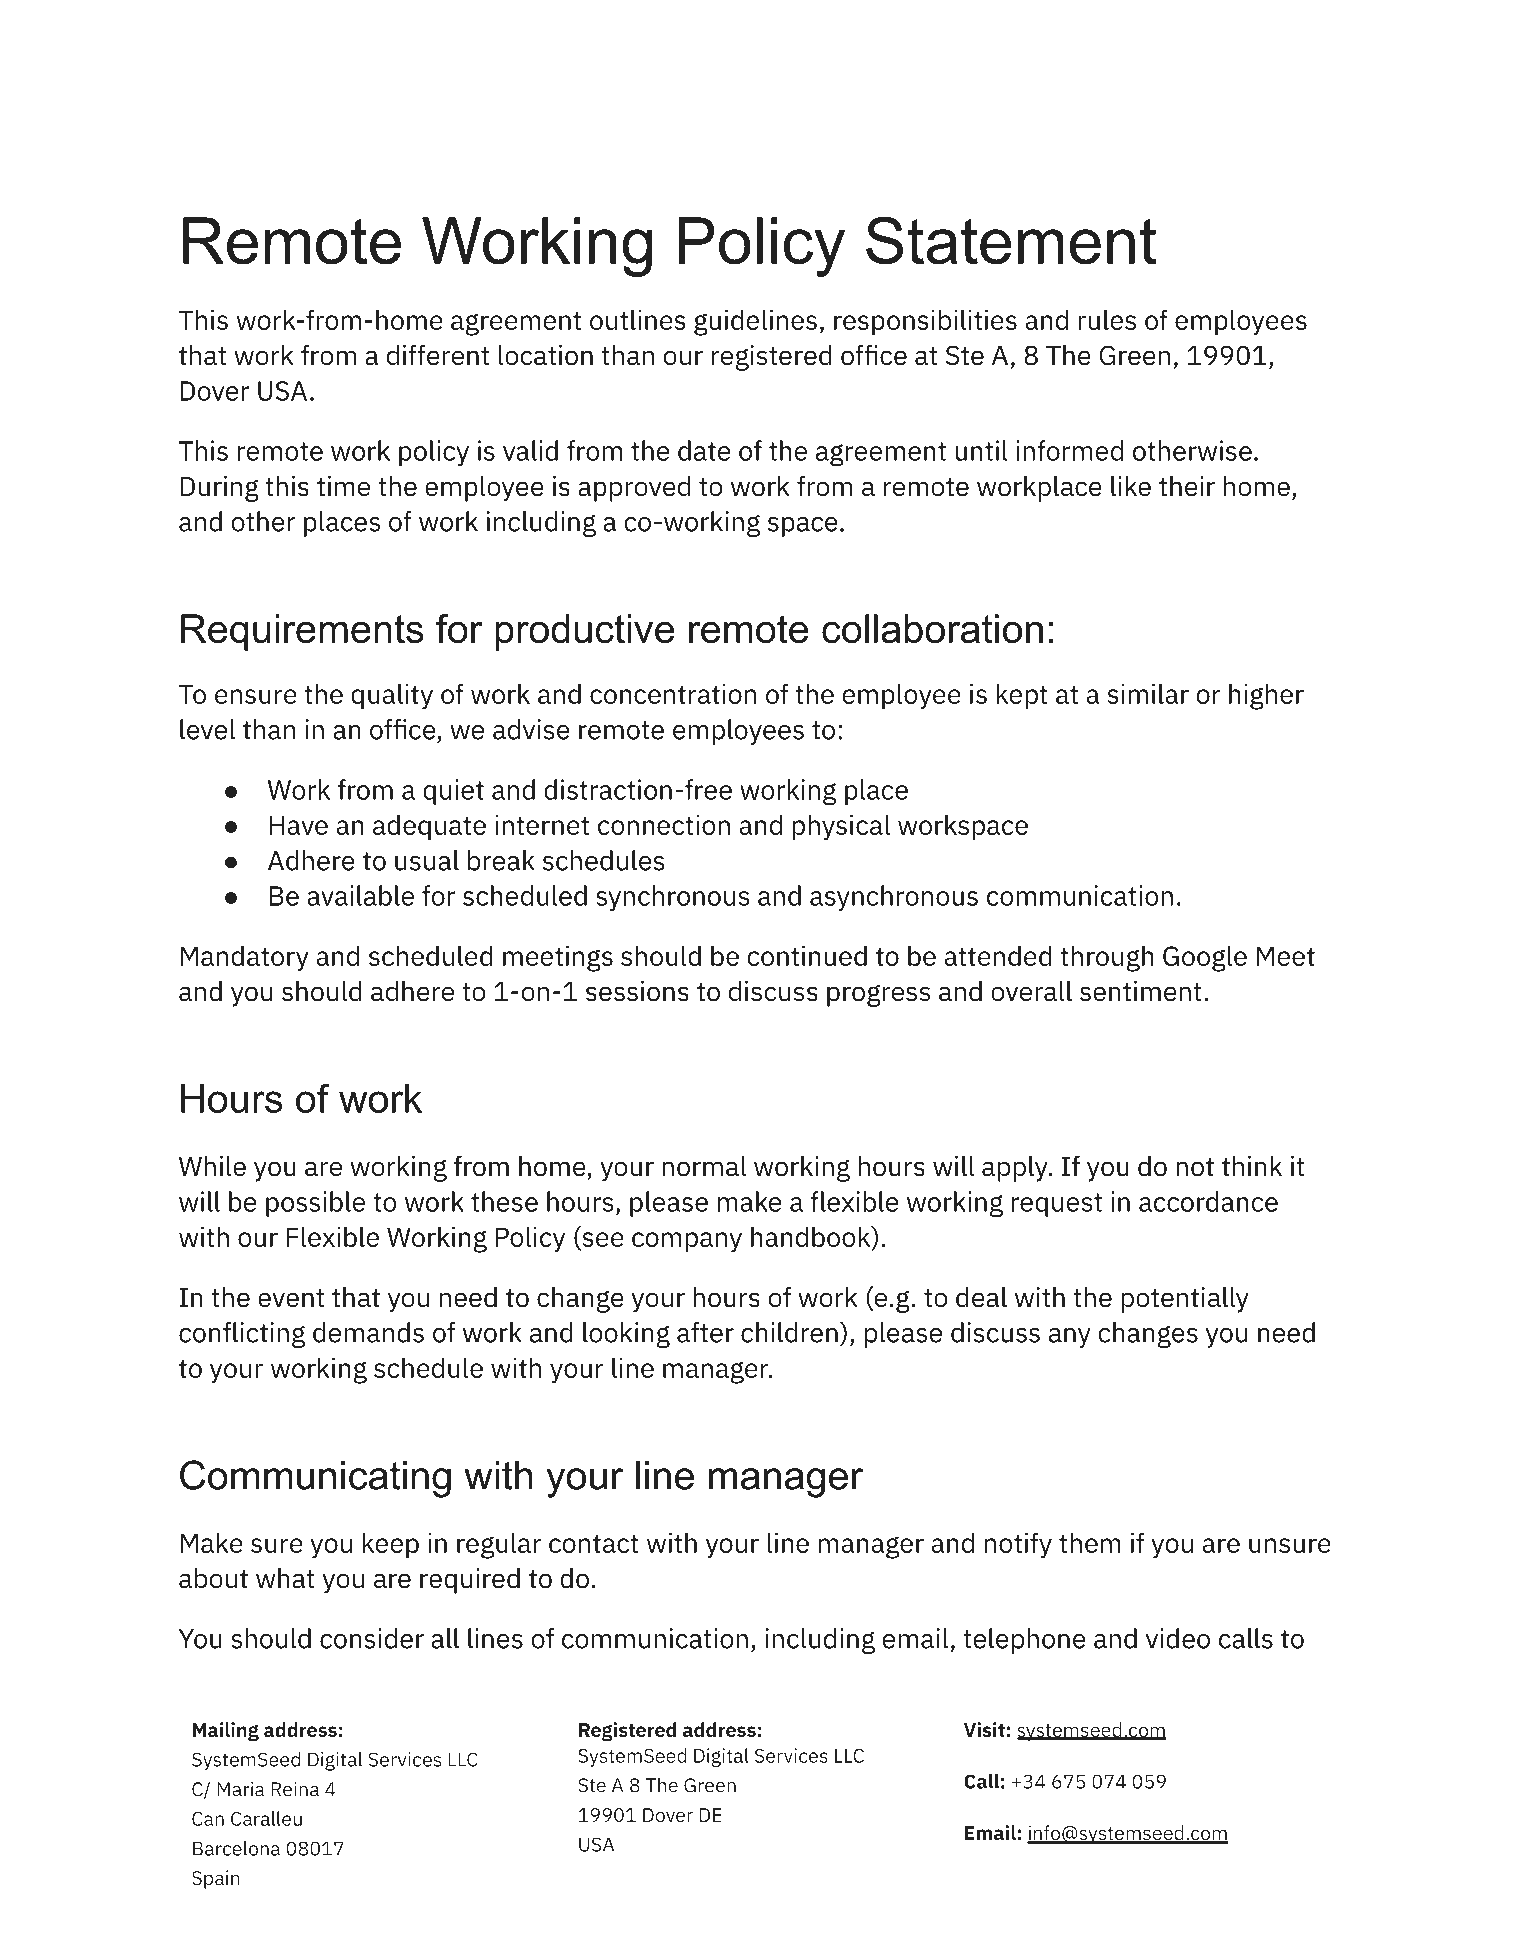 The image size is (1515, 1960). I want to click on concentration, so click(673, 693).
